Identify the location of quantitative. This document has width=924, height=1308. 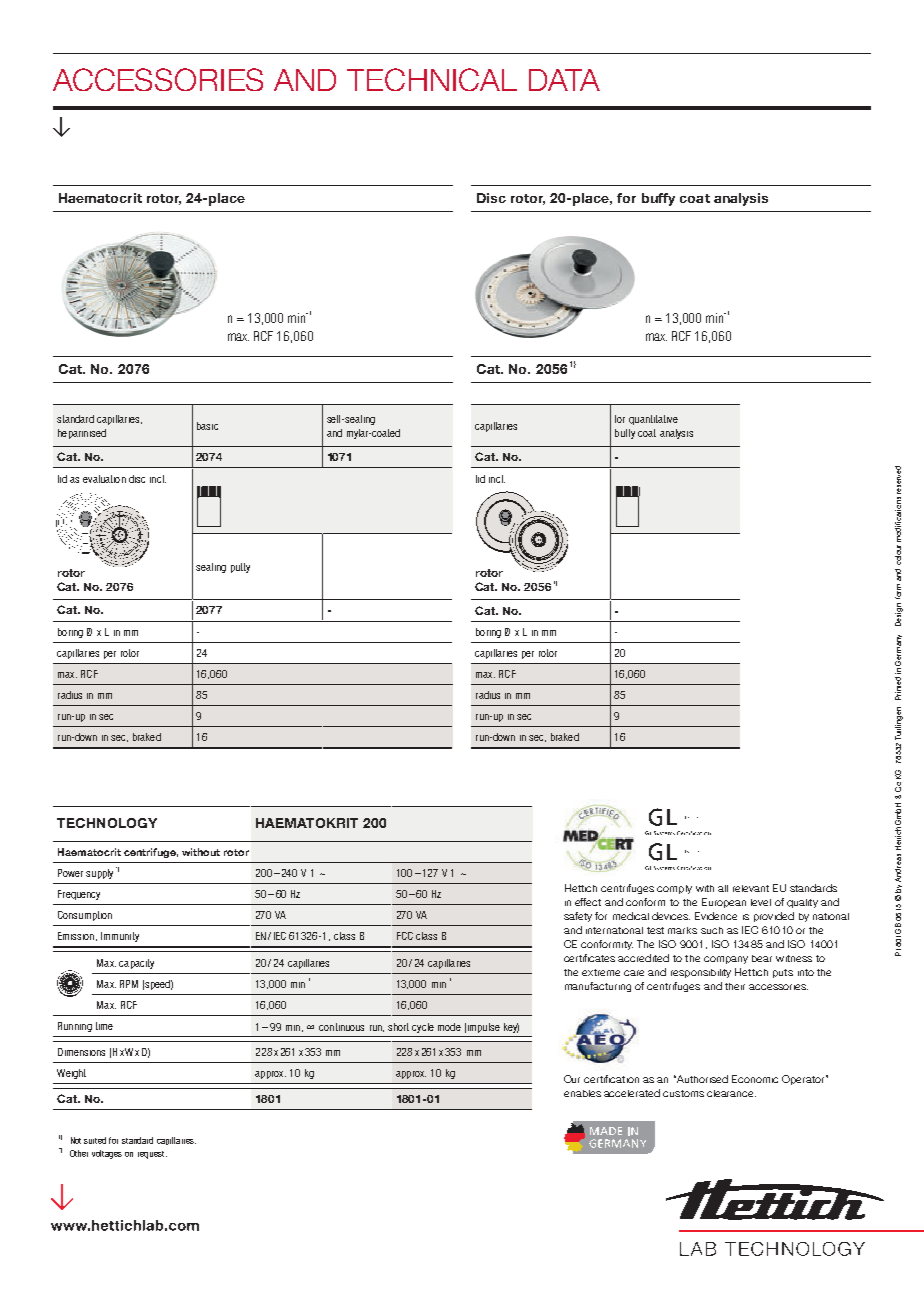
(653, 420).
